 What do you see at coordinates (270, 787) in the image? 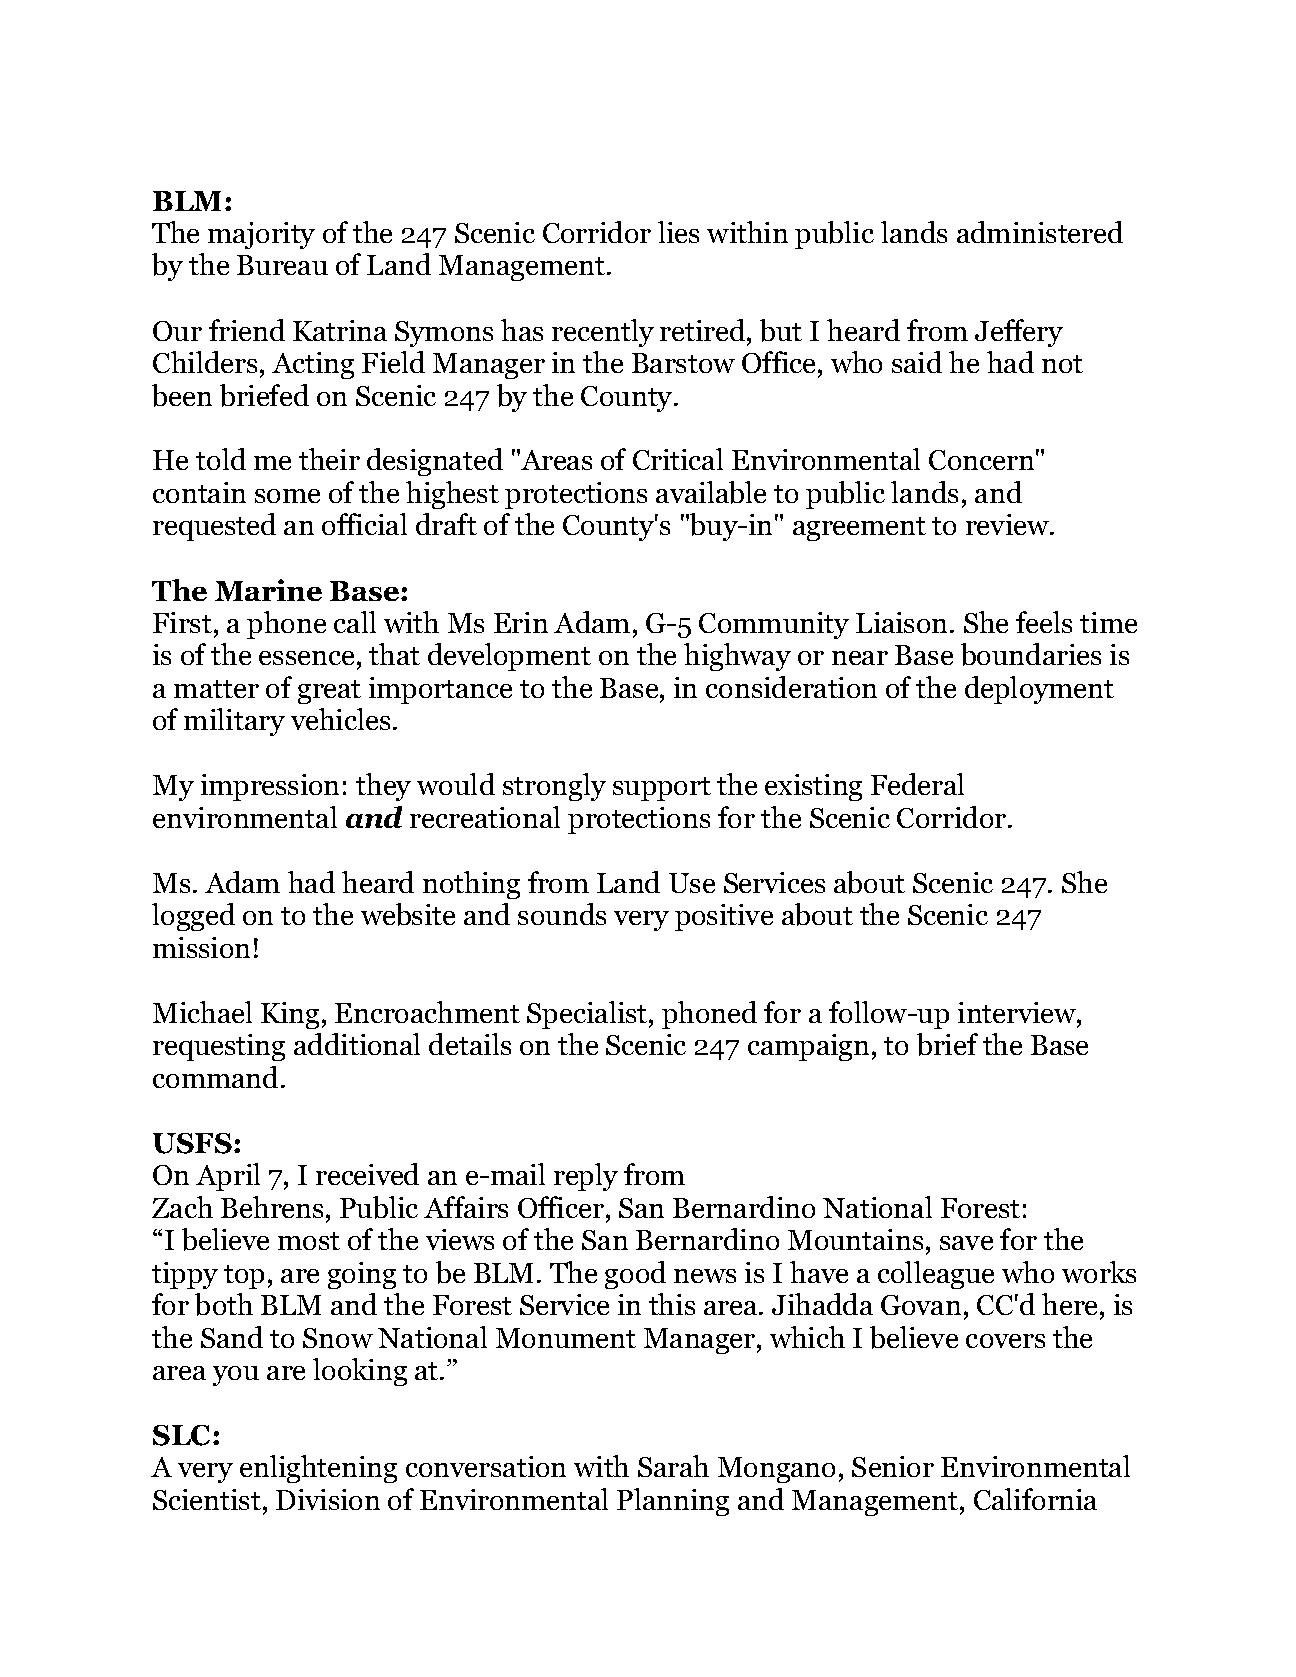
I see `impression` at bounding box center [270, 787].
